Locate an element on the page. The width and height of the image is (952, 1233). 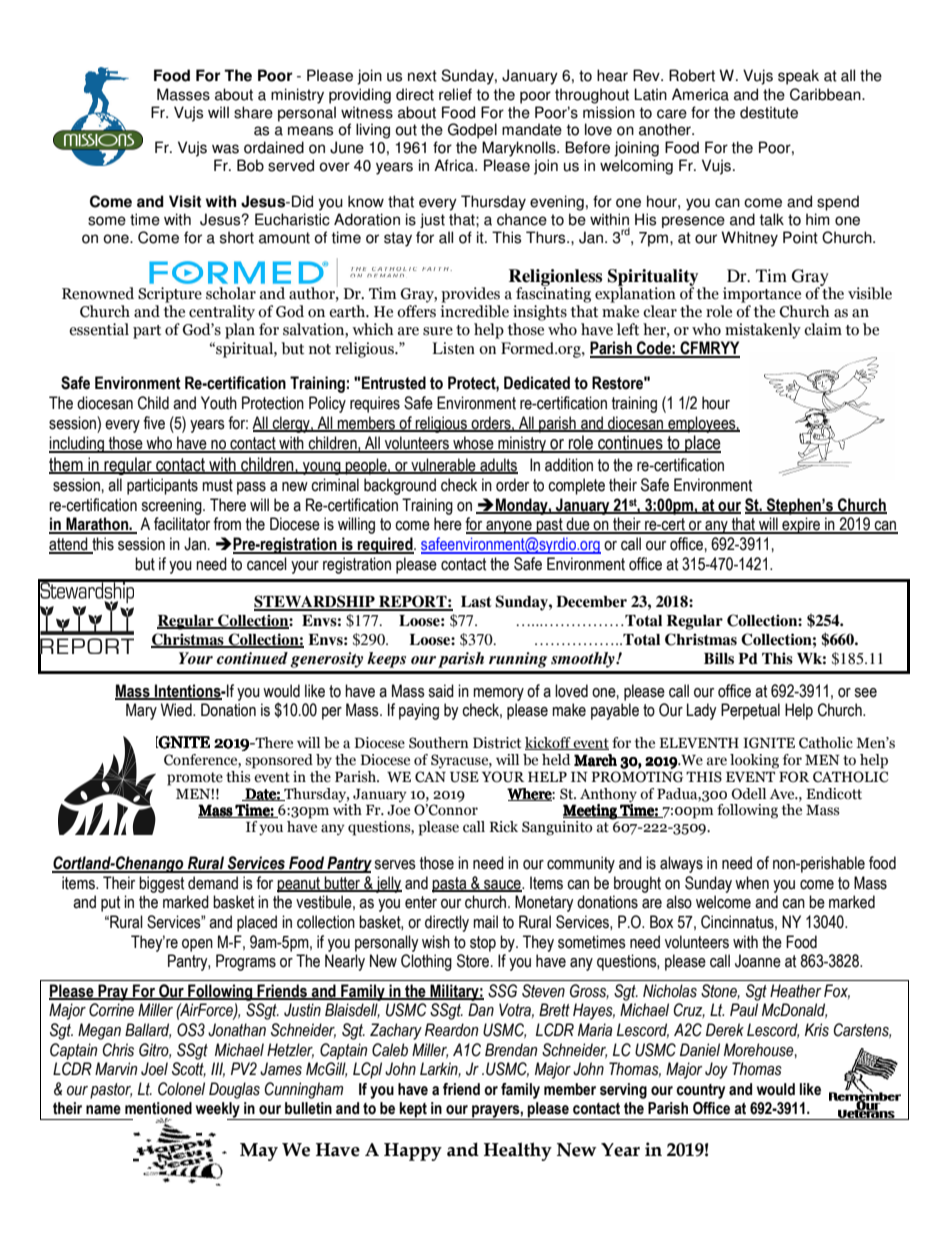
screening is located at coordinates (172, 506).
